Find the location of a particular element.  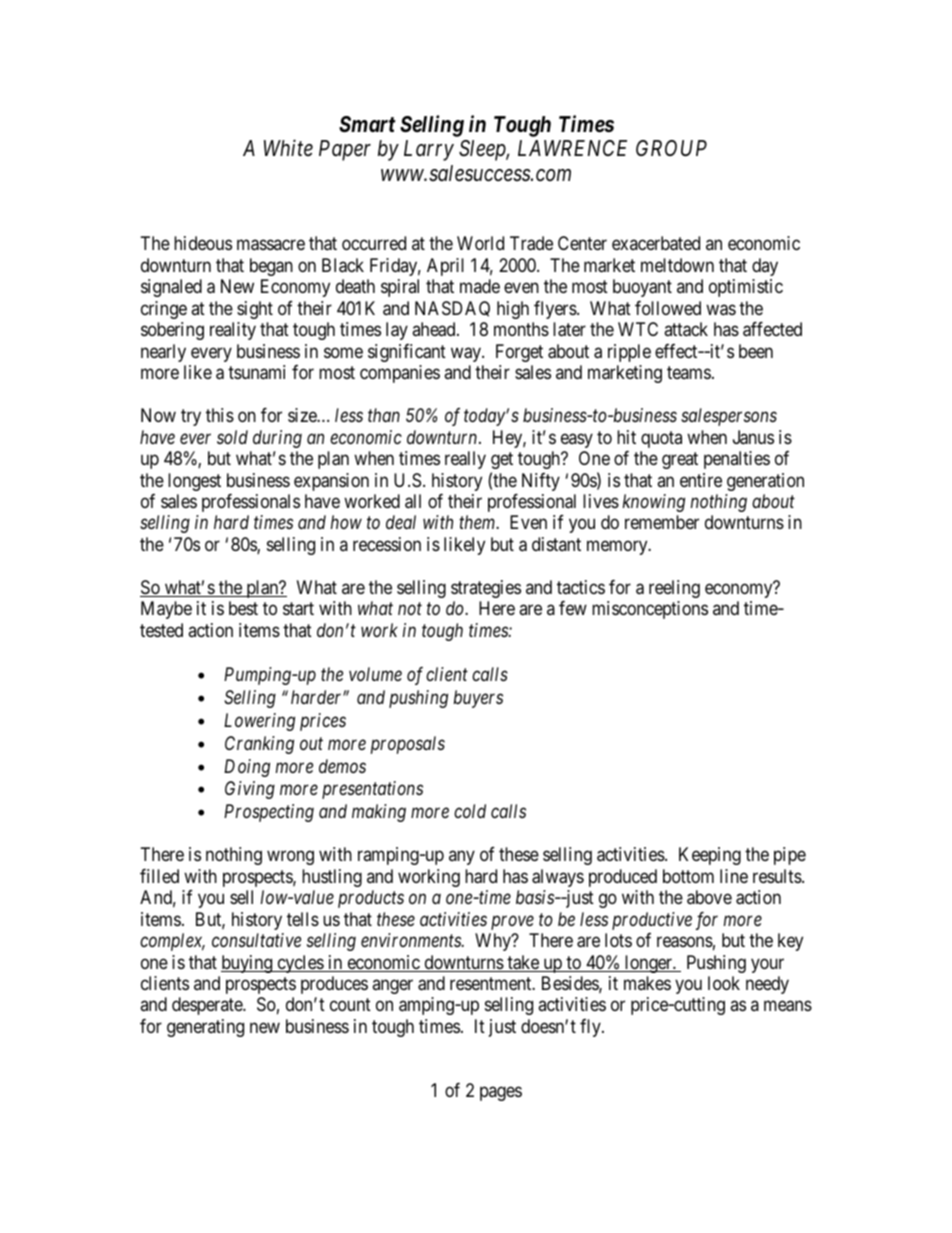

strategies is located at coordinates (486, 589).
